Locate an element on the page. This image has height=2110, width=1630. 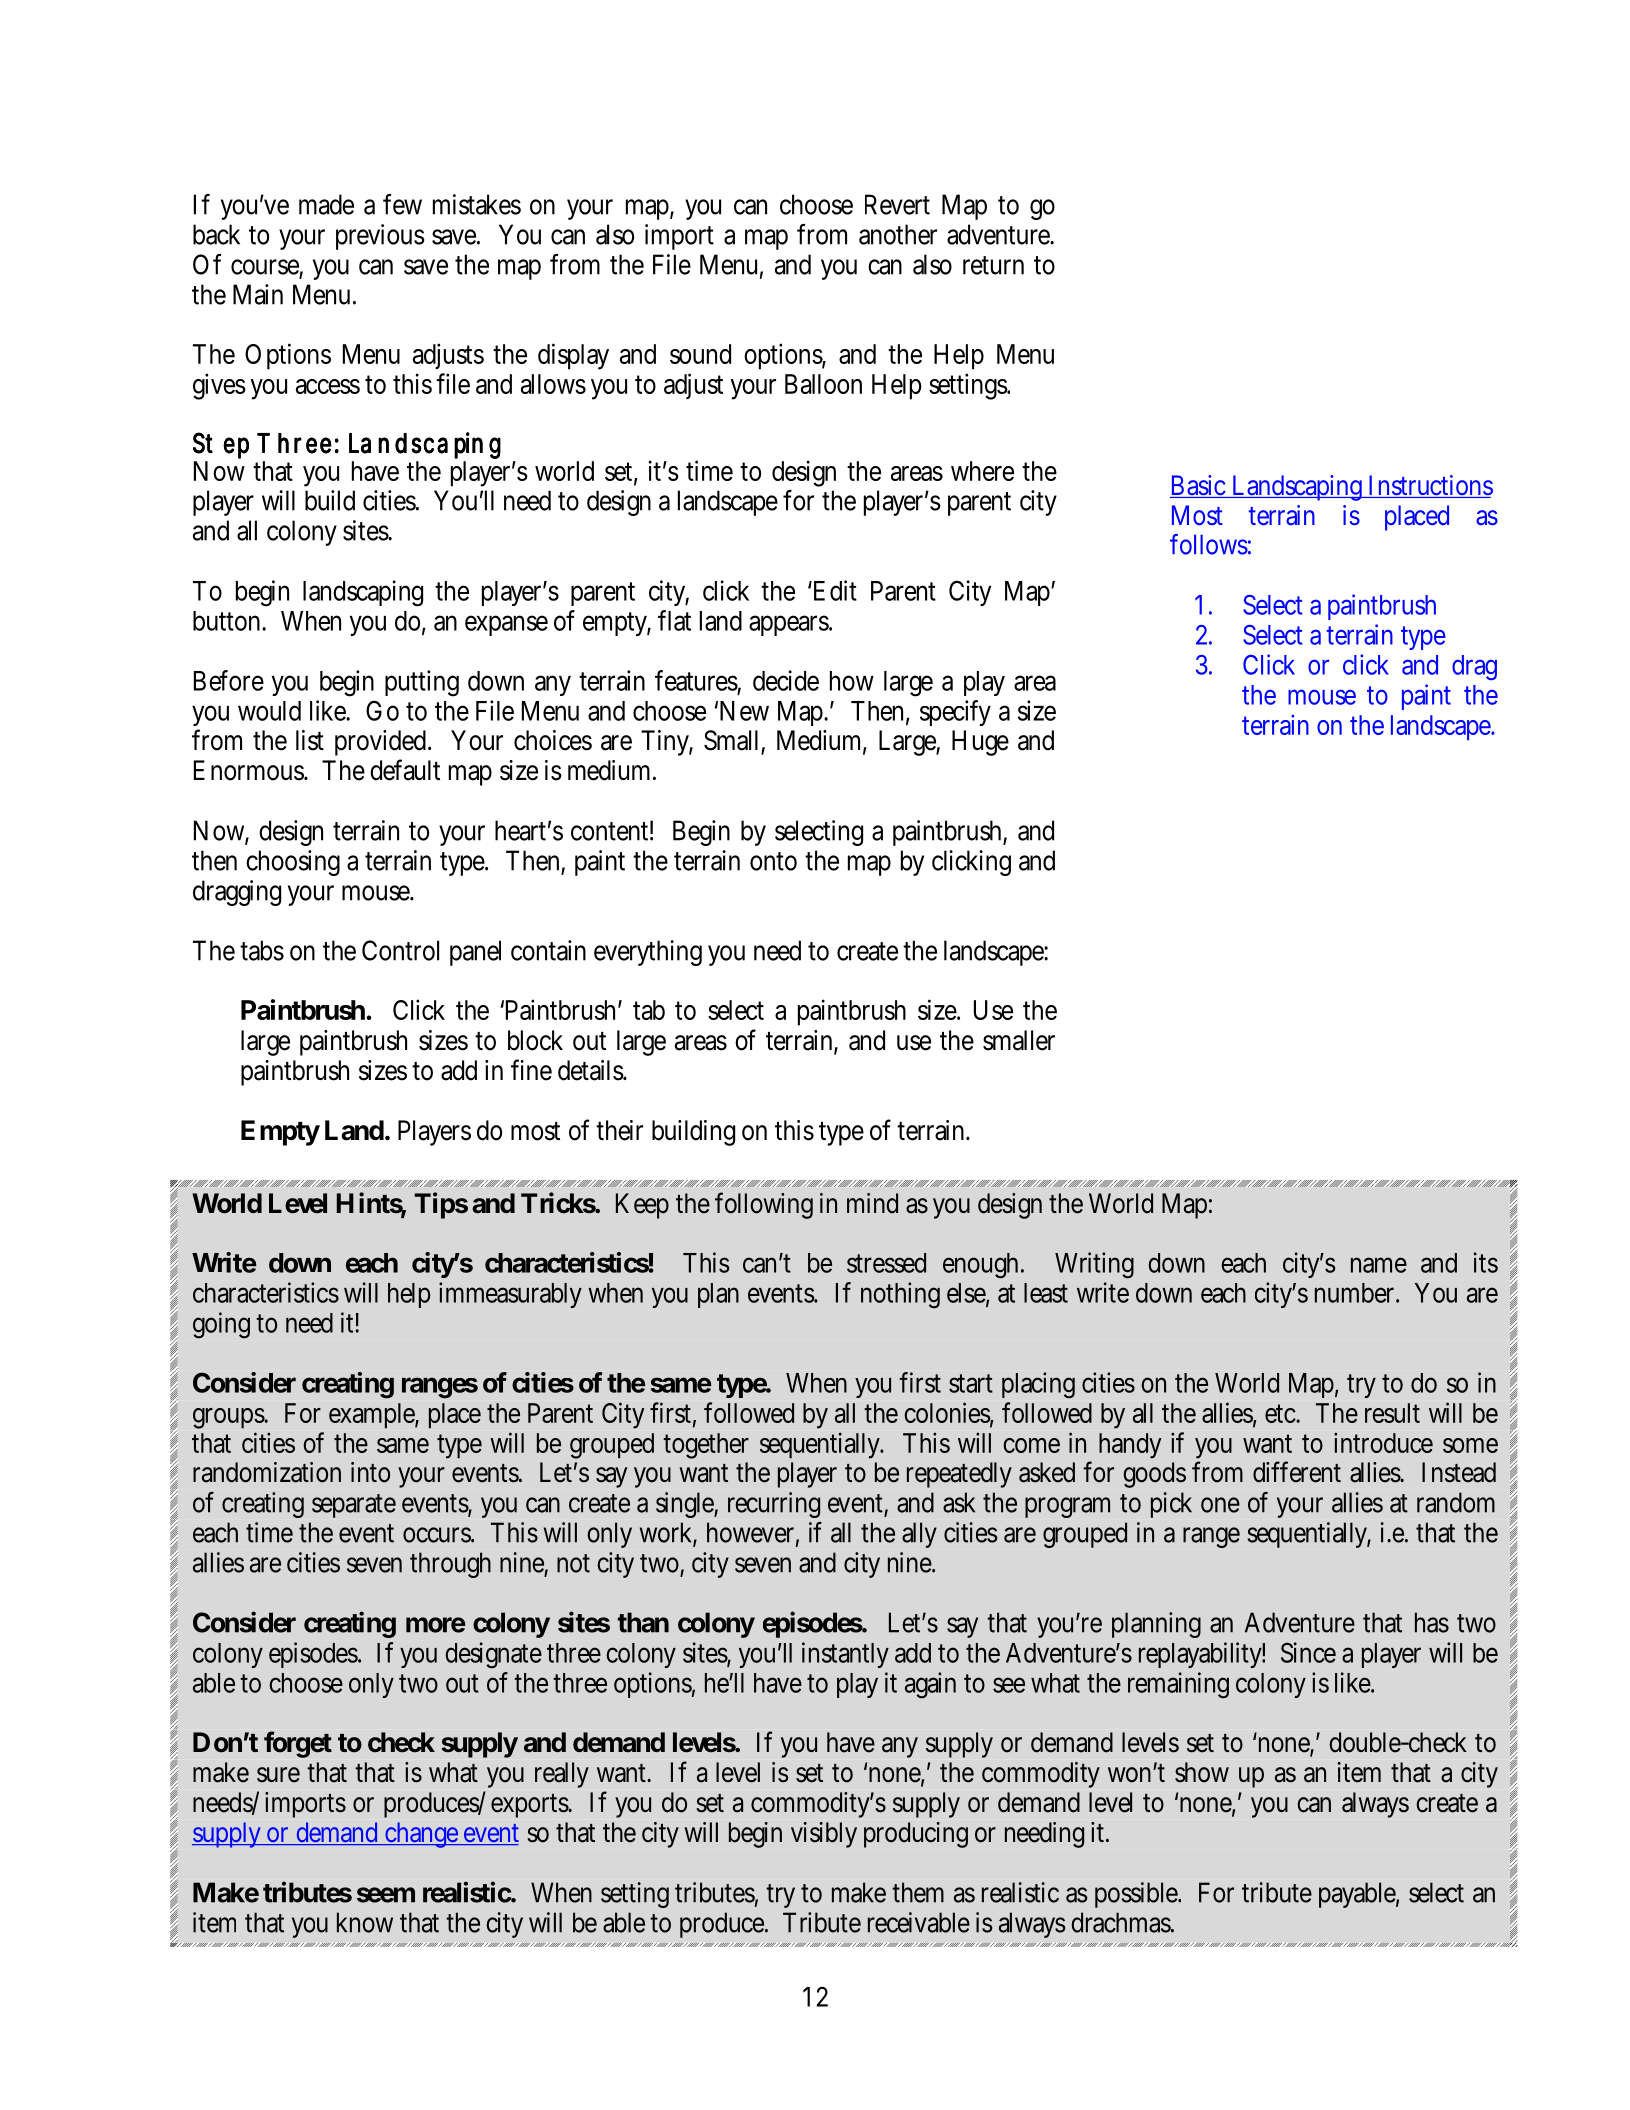
putting is located at coordinates (422, 683).
